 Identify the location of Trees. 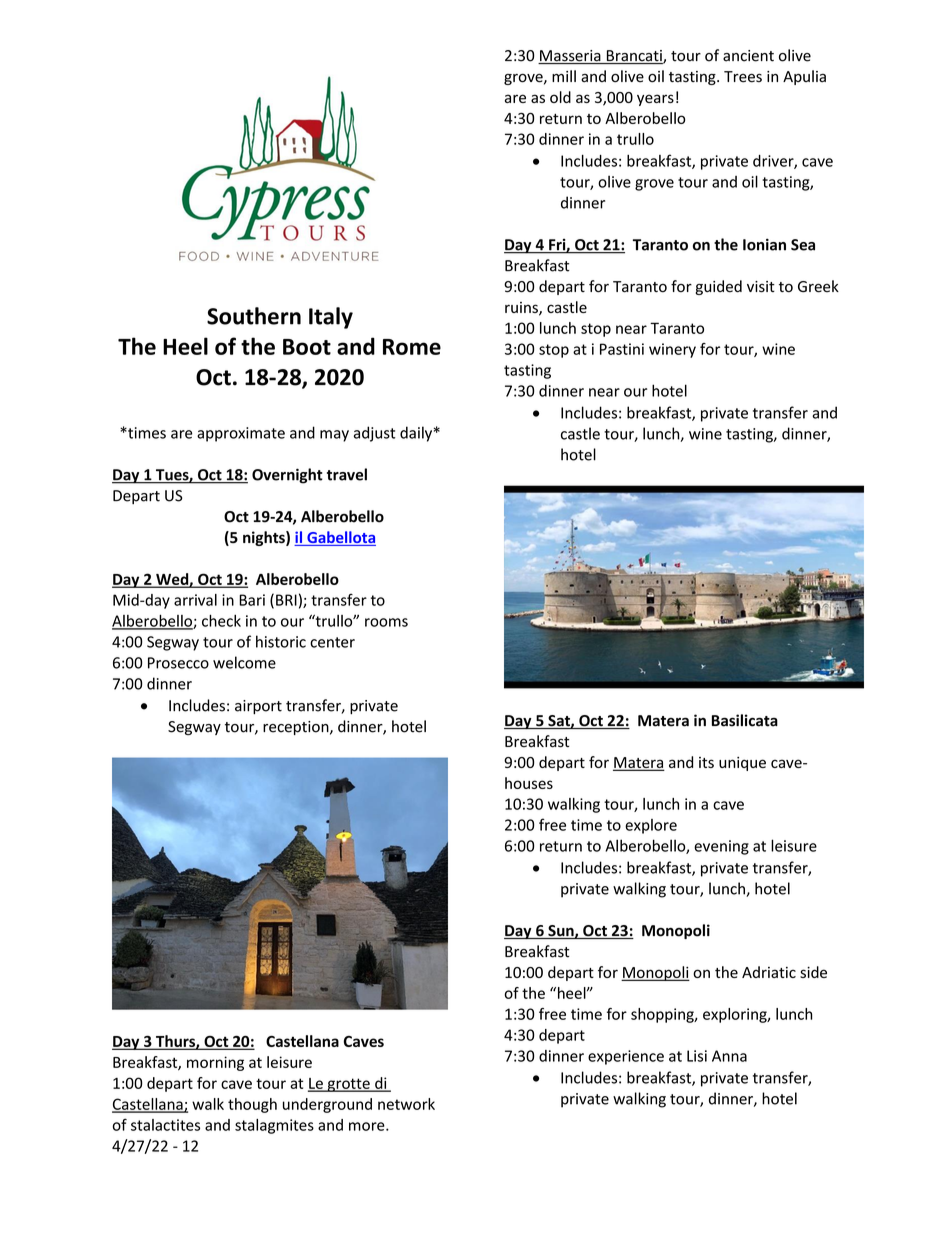
(743, 77).
